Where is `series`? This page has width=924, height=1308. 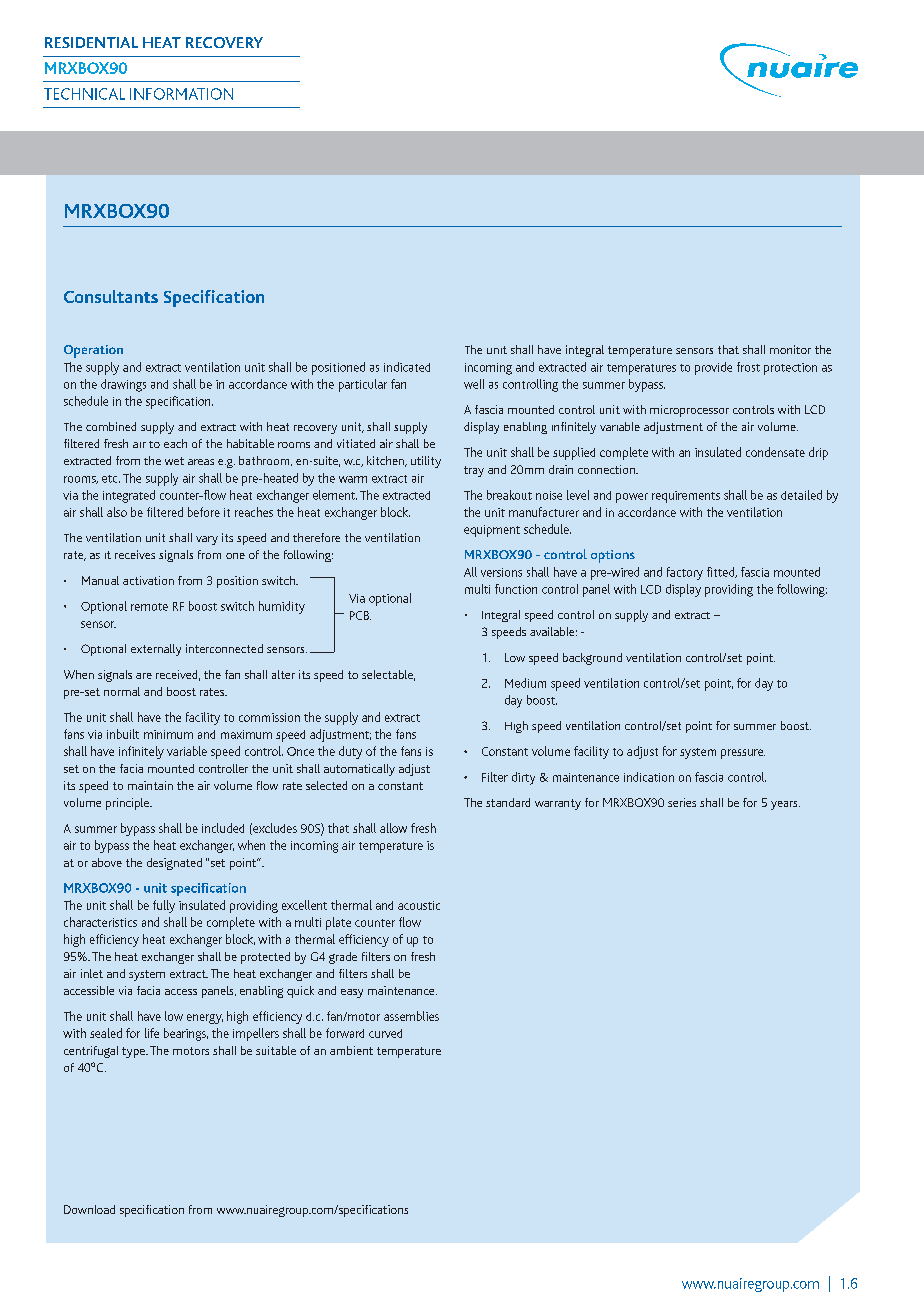
series is located at coordinates (682, 802).
